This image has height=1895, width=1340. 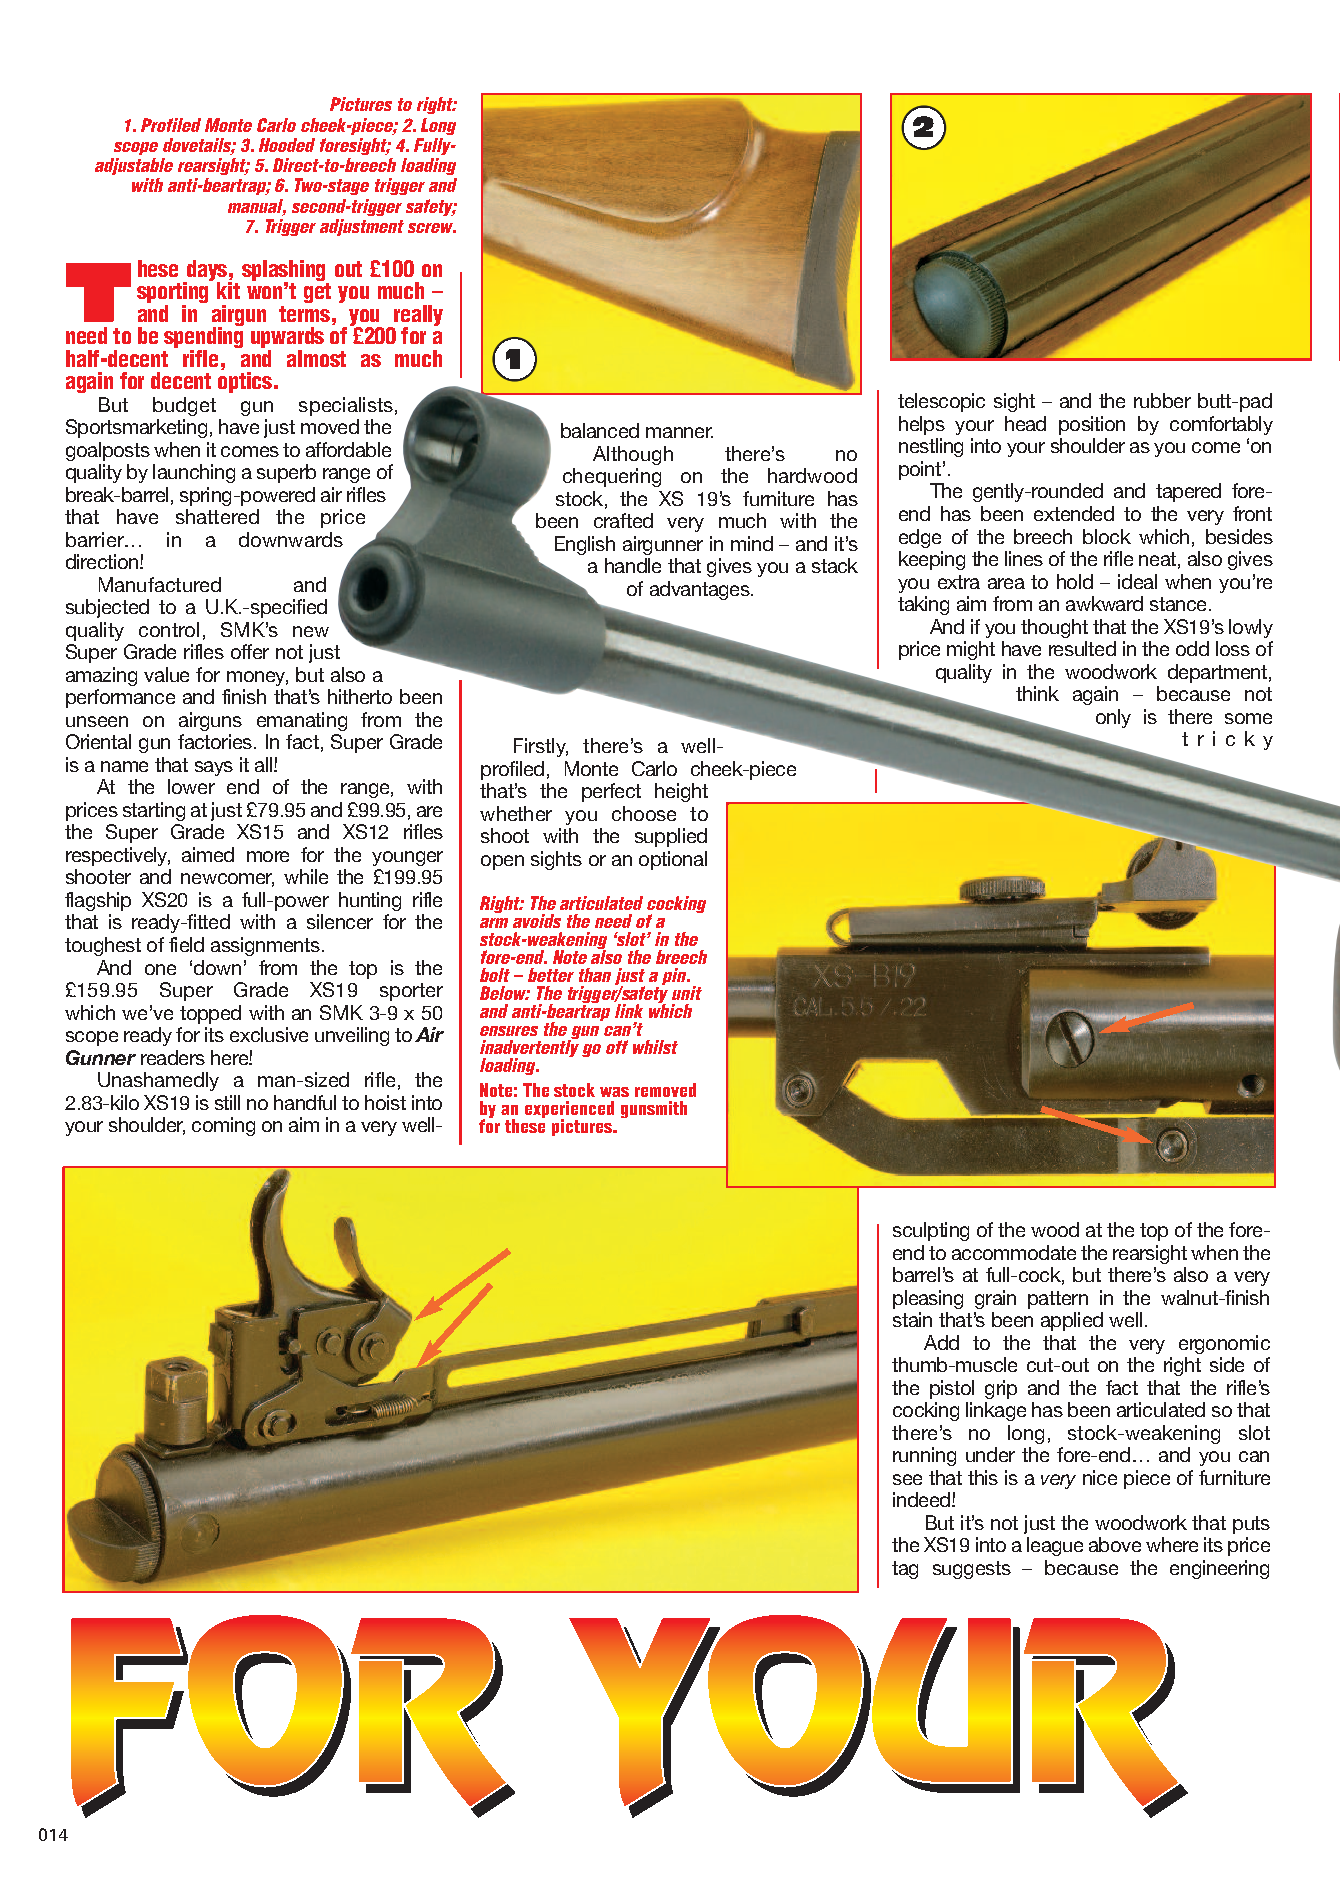 I want to click on indeed, so click(x=921, y=1499).
